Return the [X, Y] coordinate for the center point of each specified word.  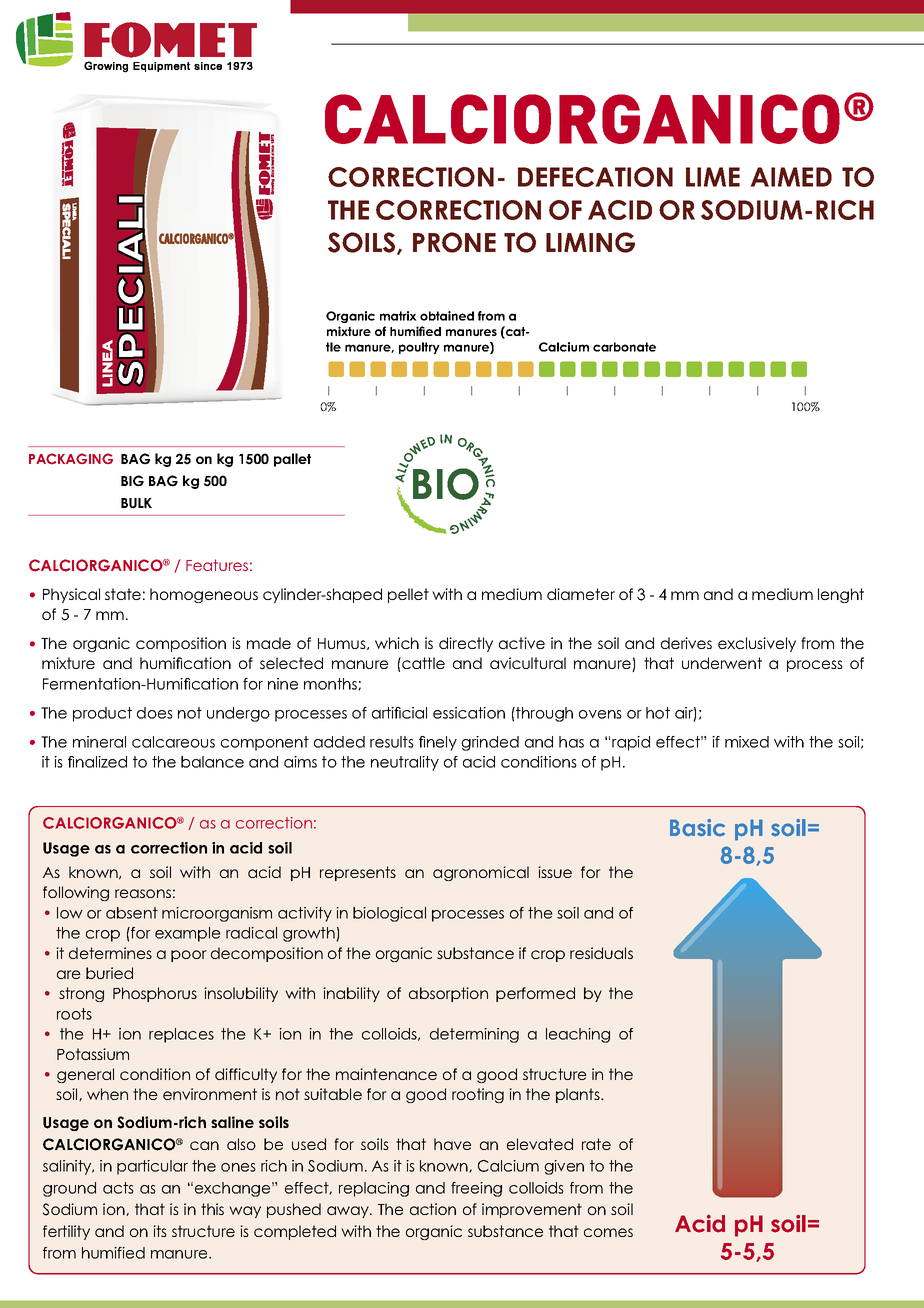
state [123, 594]
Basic [697, 828]
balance [212, 762]
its [160, 1231]
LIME [713, 177]
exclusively [757, 644]
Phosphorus [155, 994]
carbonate [624, 347]
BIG [132, 481]
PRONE [454, 242]
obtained [447, 316]
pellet [408, 595]
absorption [448, 994]
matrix [398, 316]
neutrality [405, 763]
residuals [601, 953]
